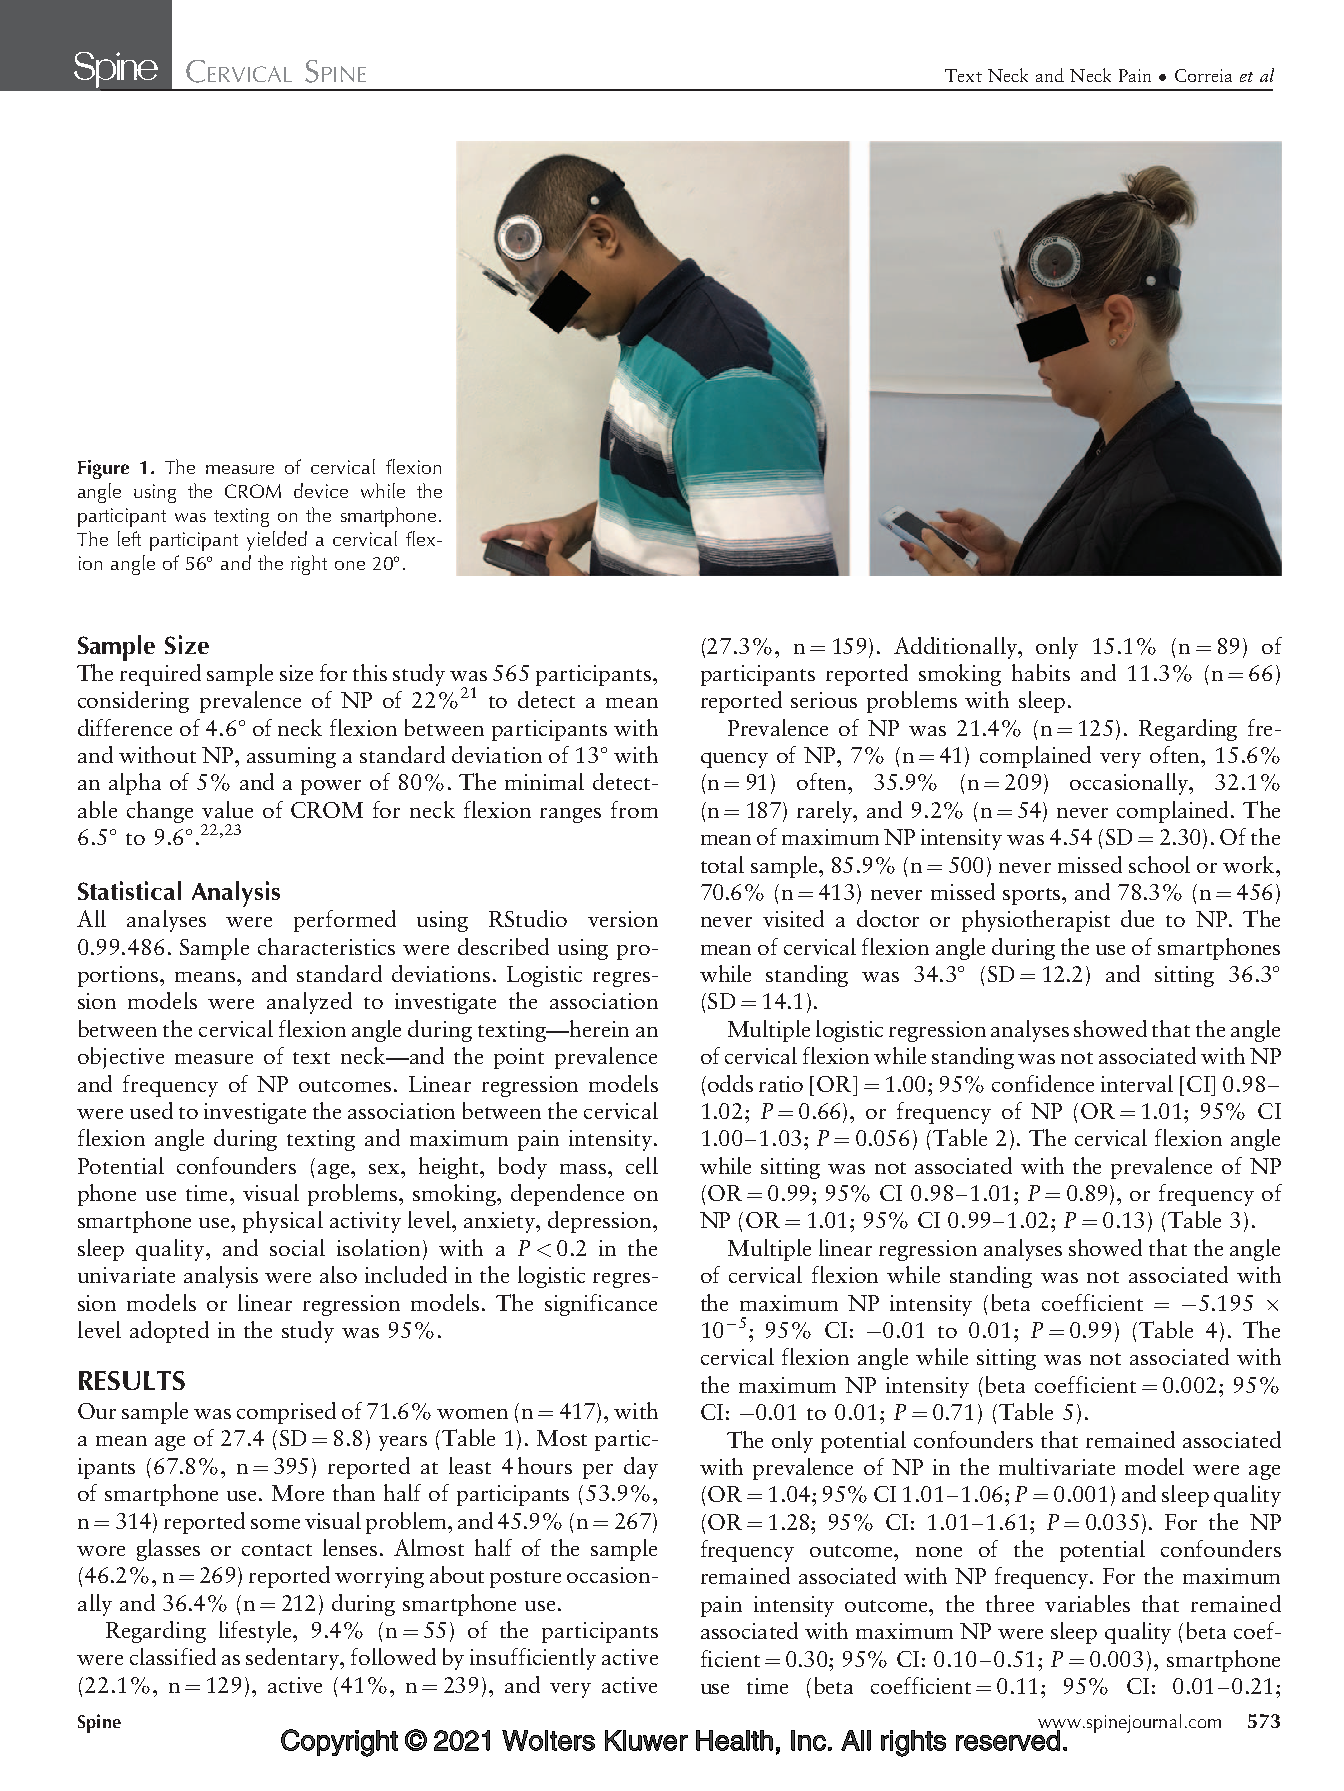 The image size is (1344, 1791). I want to click on device, so click(321, 490).
